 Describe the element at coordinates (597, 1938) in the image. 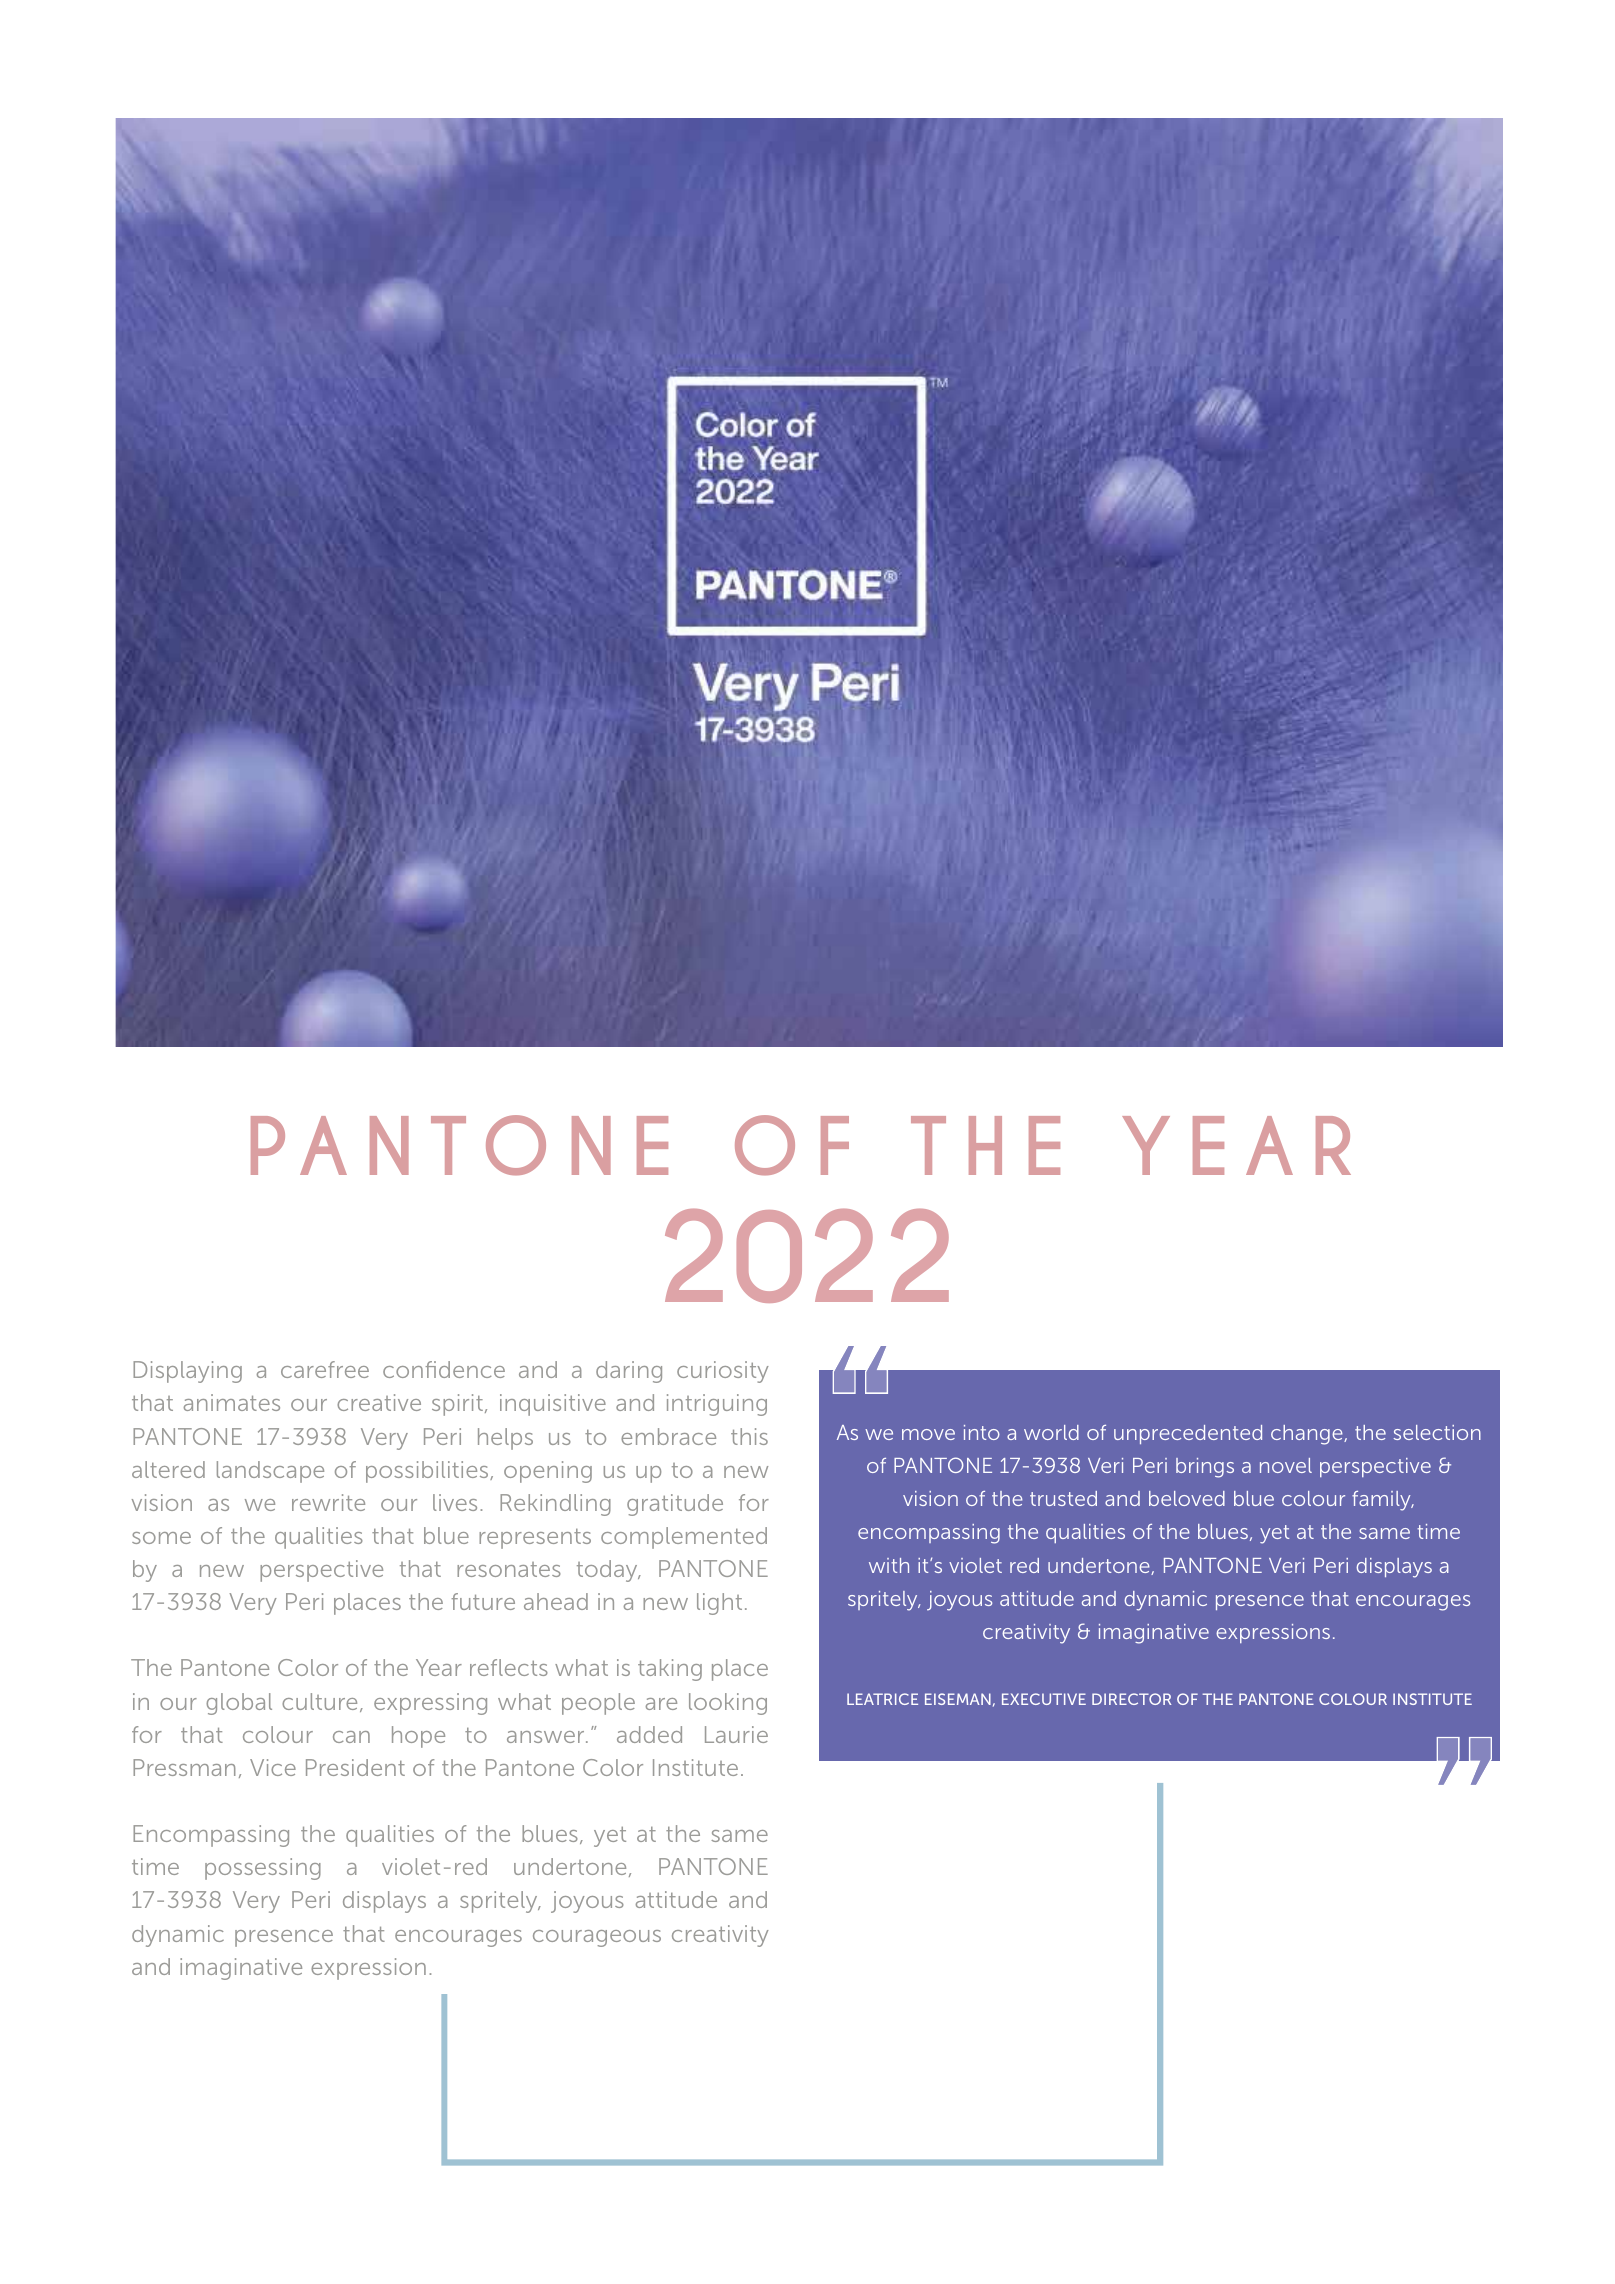

I see `courageous` at that location.
